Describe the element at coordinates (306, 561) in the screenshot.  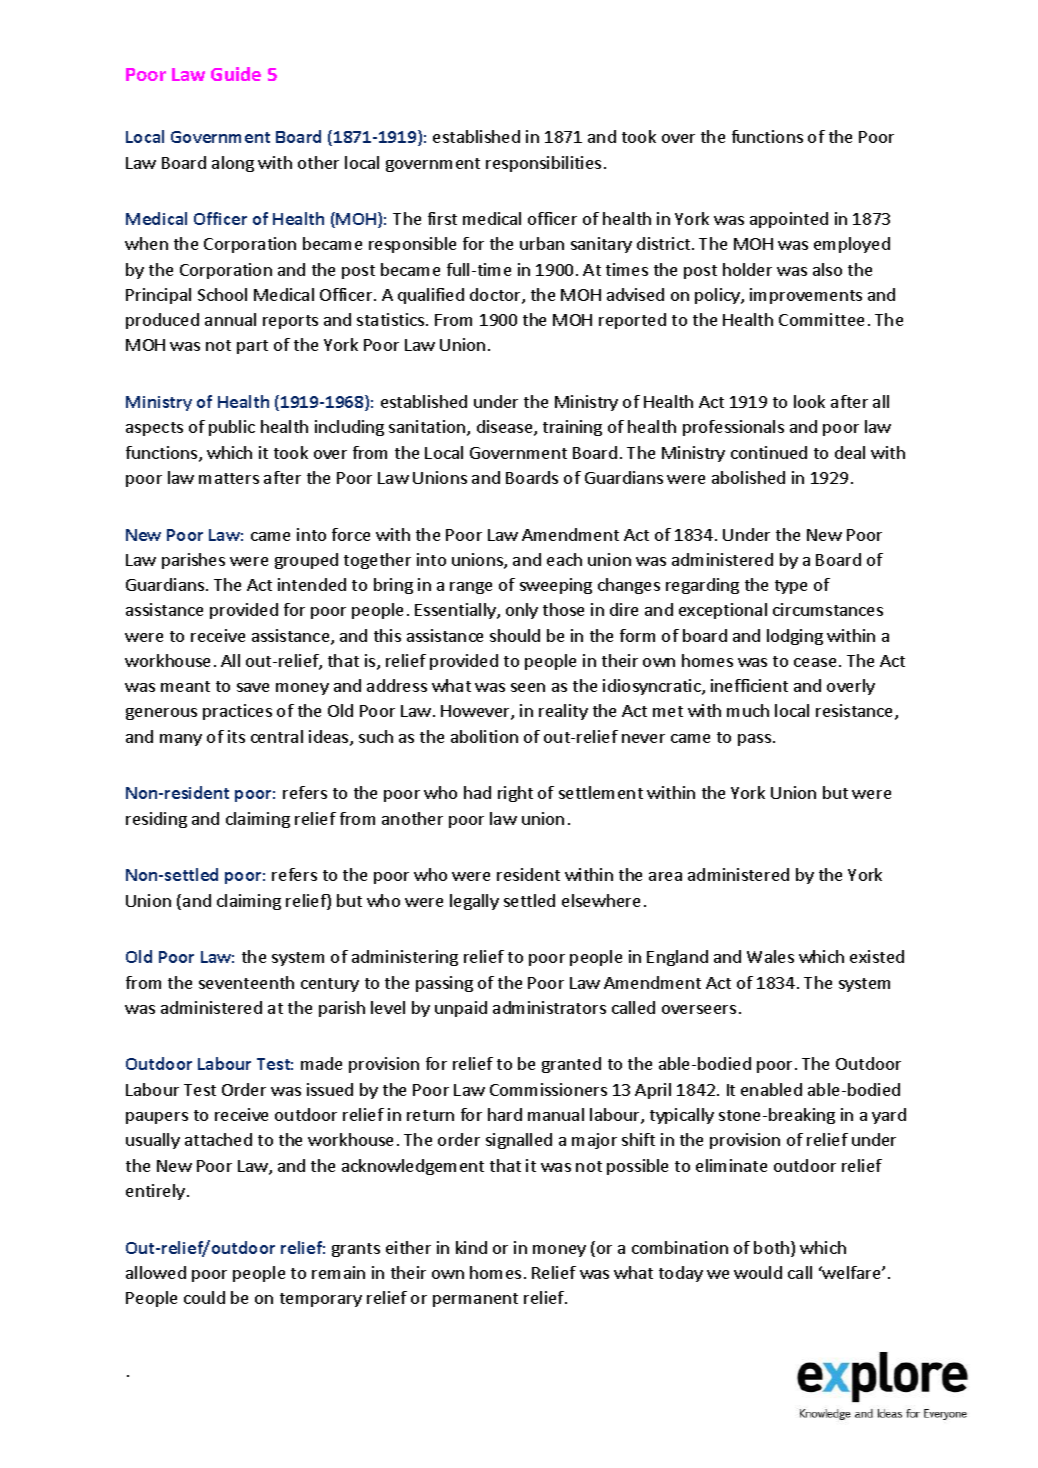
I see `grouped` at that location.
